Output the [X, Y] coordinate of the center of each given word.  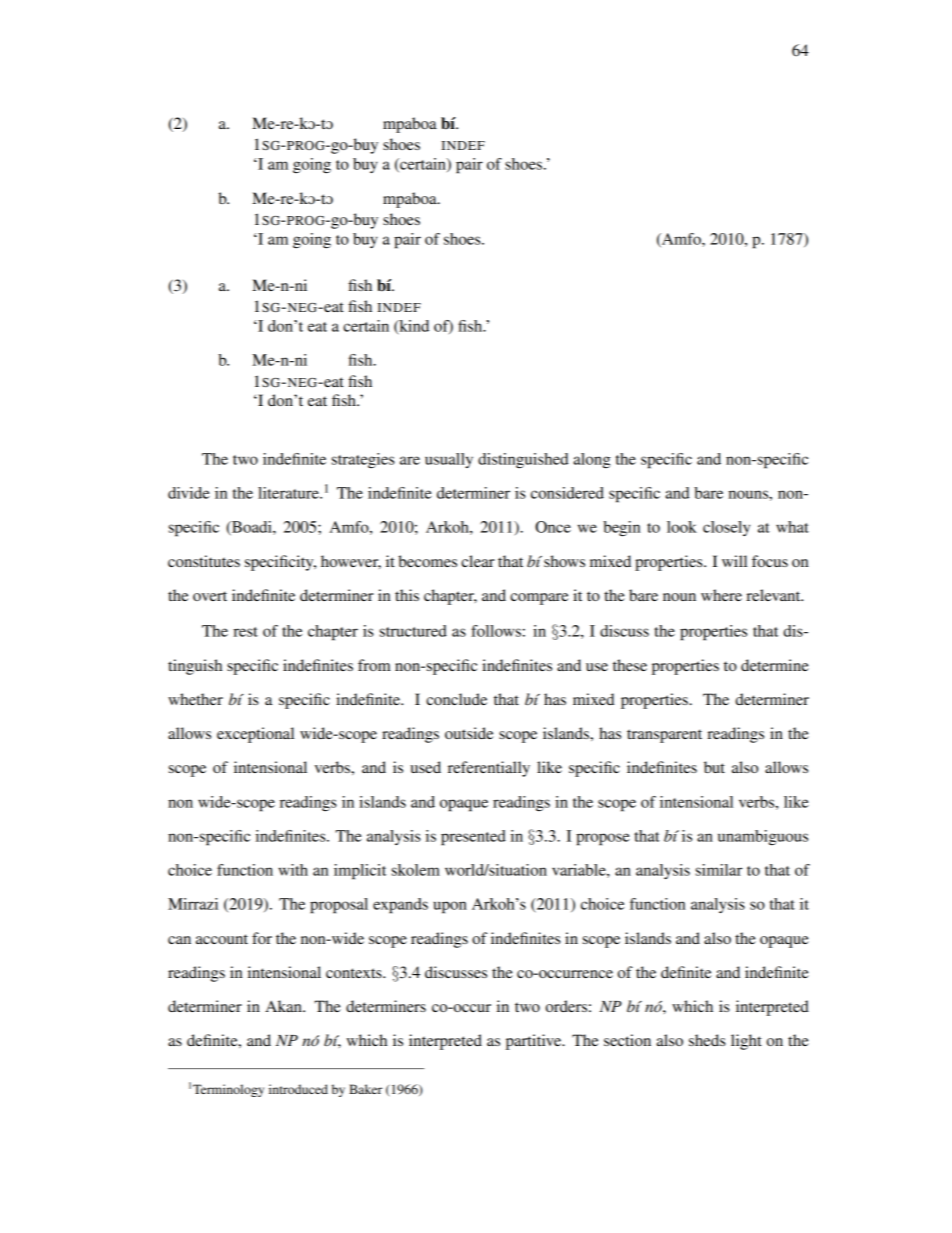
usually [449, 460]
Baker [365, 1089]
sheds [707, 1040]
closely [726, 528]
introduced [298, 1089]
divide [189, 493]
